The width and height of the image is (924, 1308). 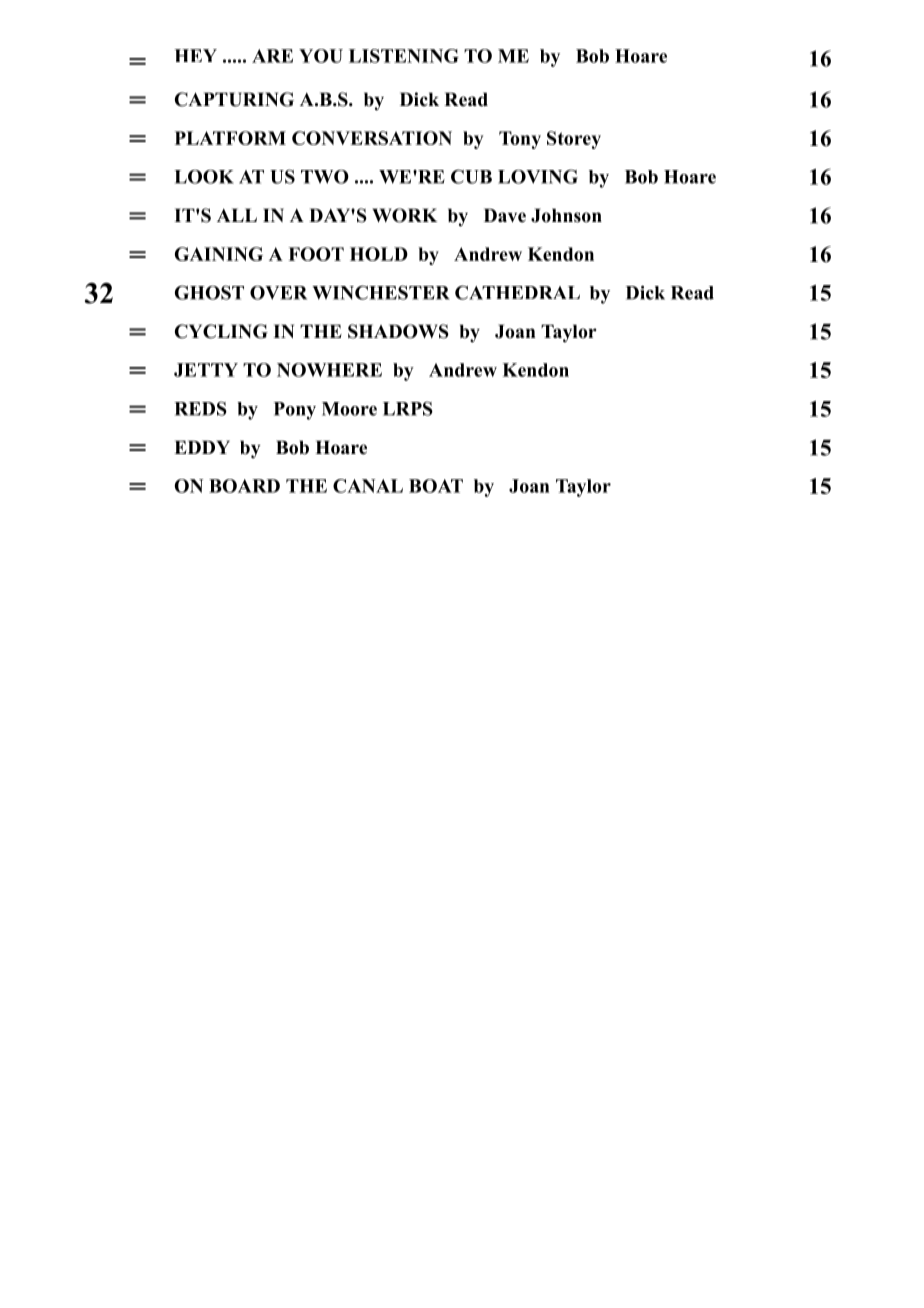 What do you see at coordinates (398, 331) in the image?
I see `SHADOWS` at bounding box center [398, 331].
